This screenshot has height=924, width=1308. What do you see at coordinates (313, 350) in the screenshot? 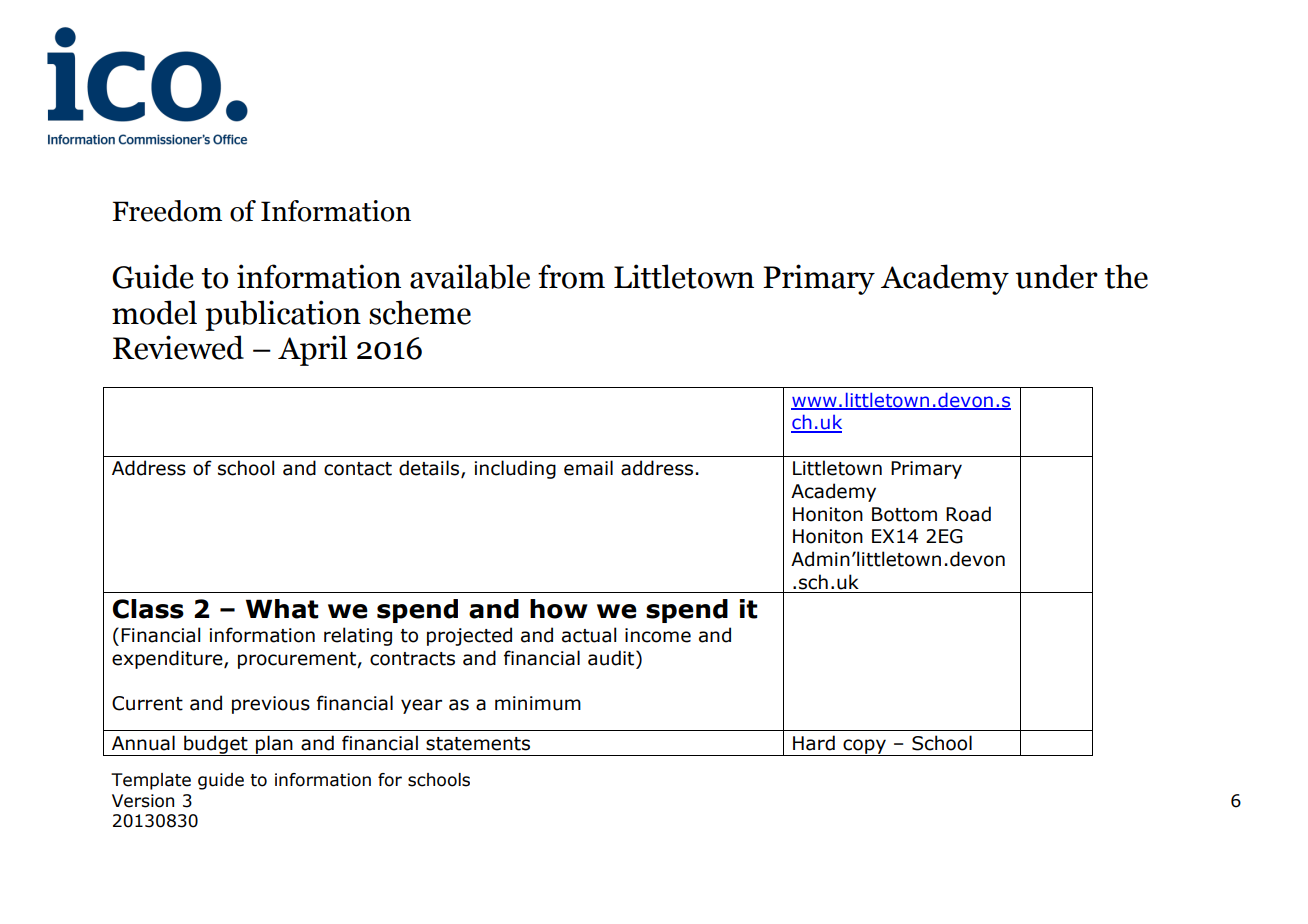
I see `April` at bounding box center [313, 350].
